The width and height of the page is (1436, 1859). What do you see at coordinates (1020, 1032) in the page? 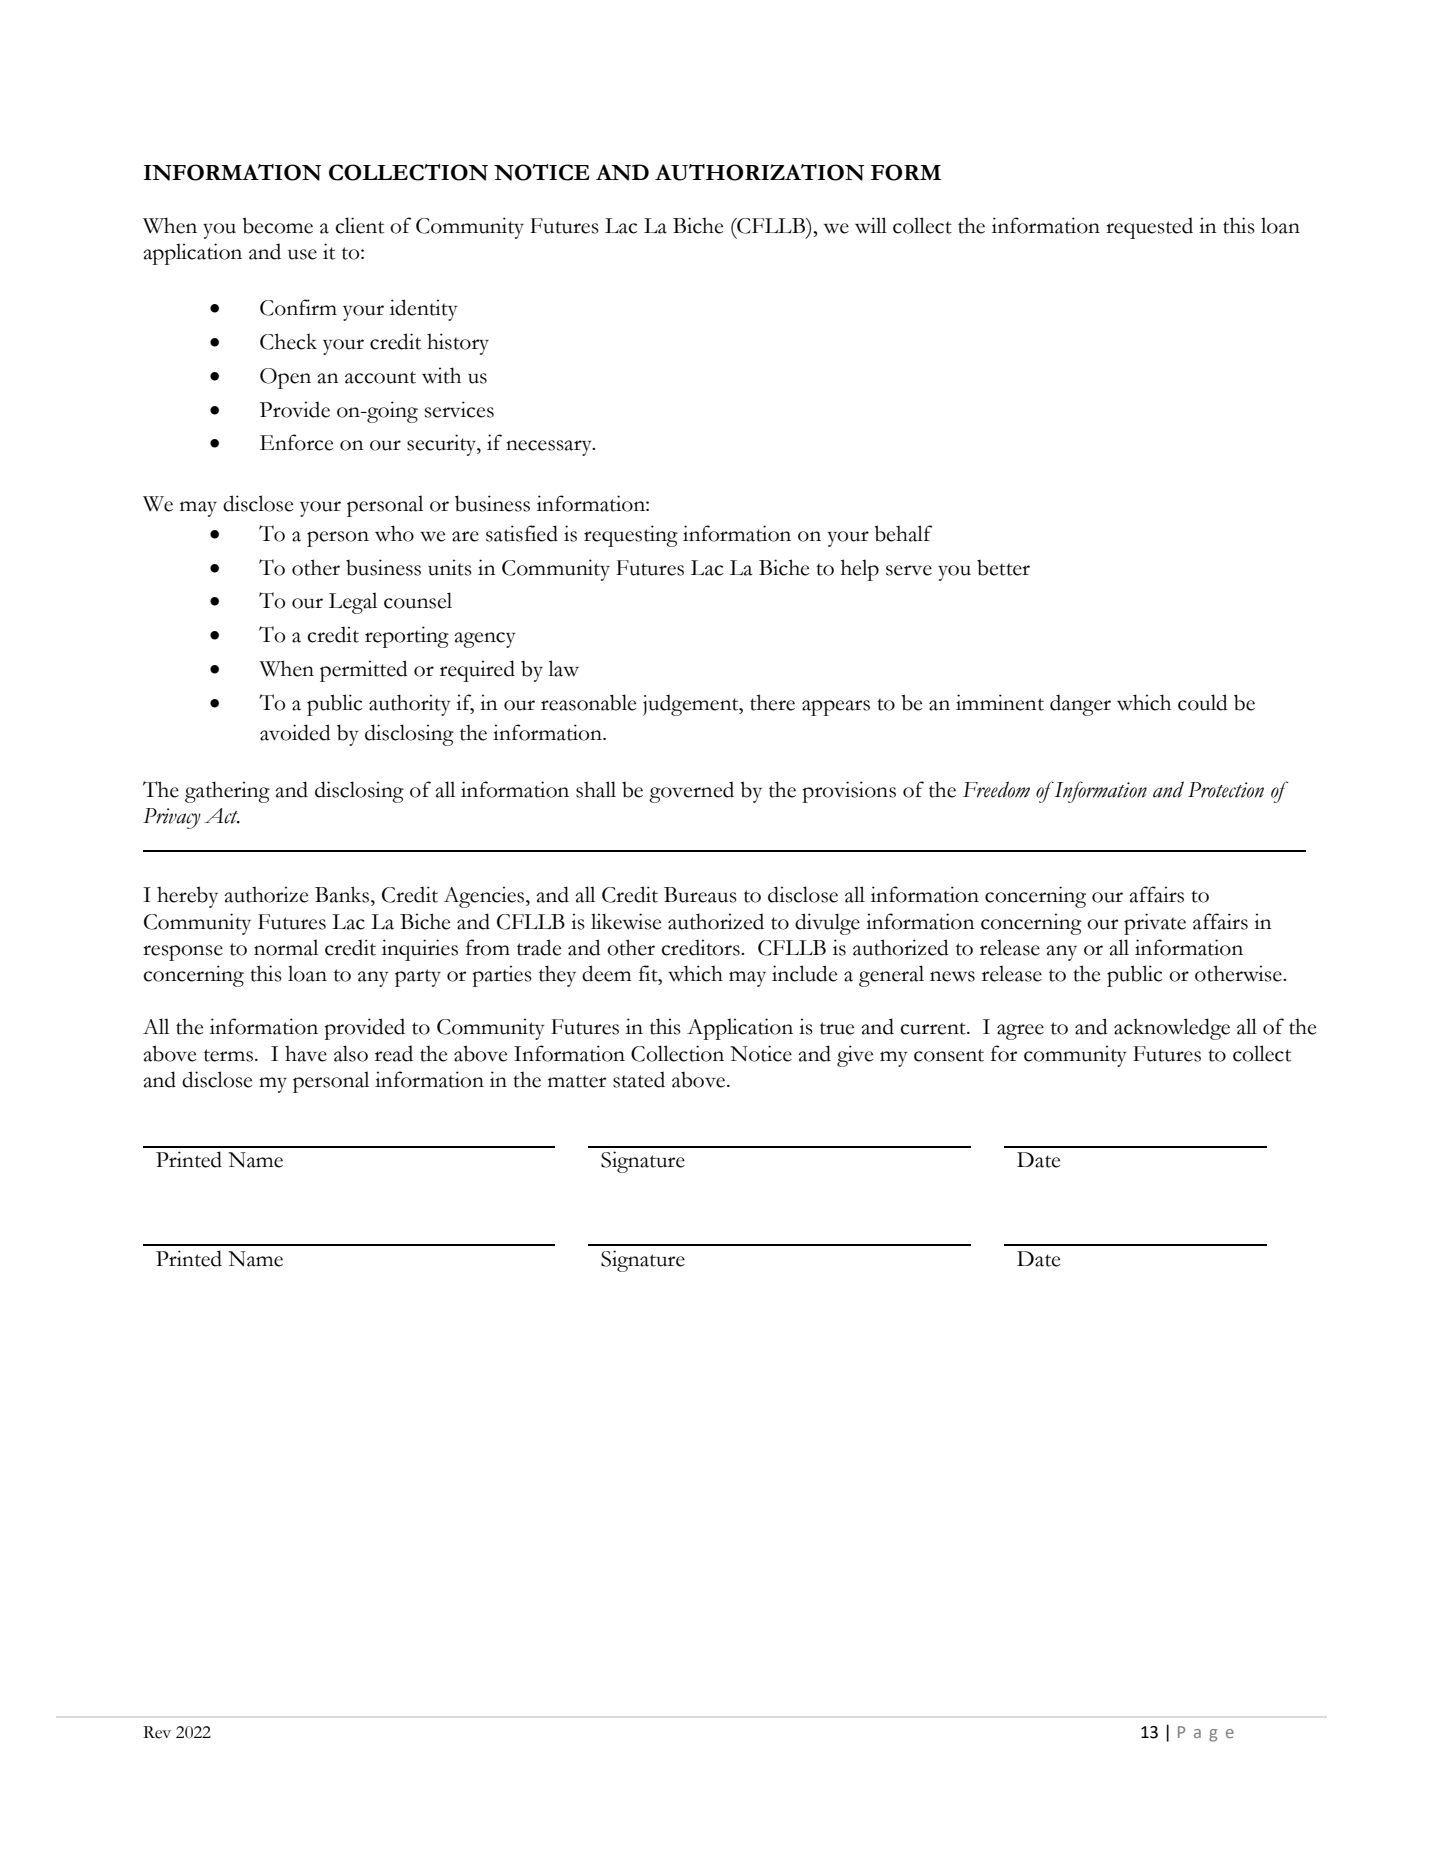
I see `agree` at bounding box center [1020, 1032].
